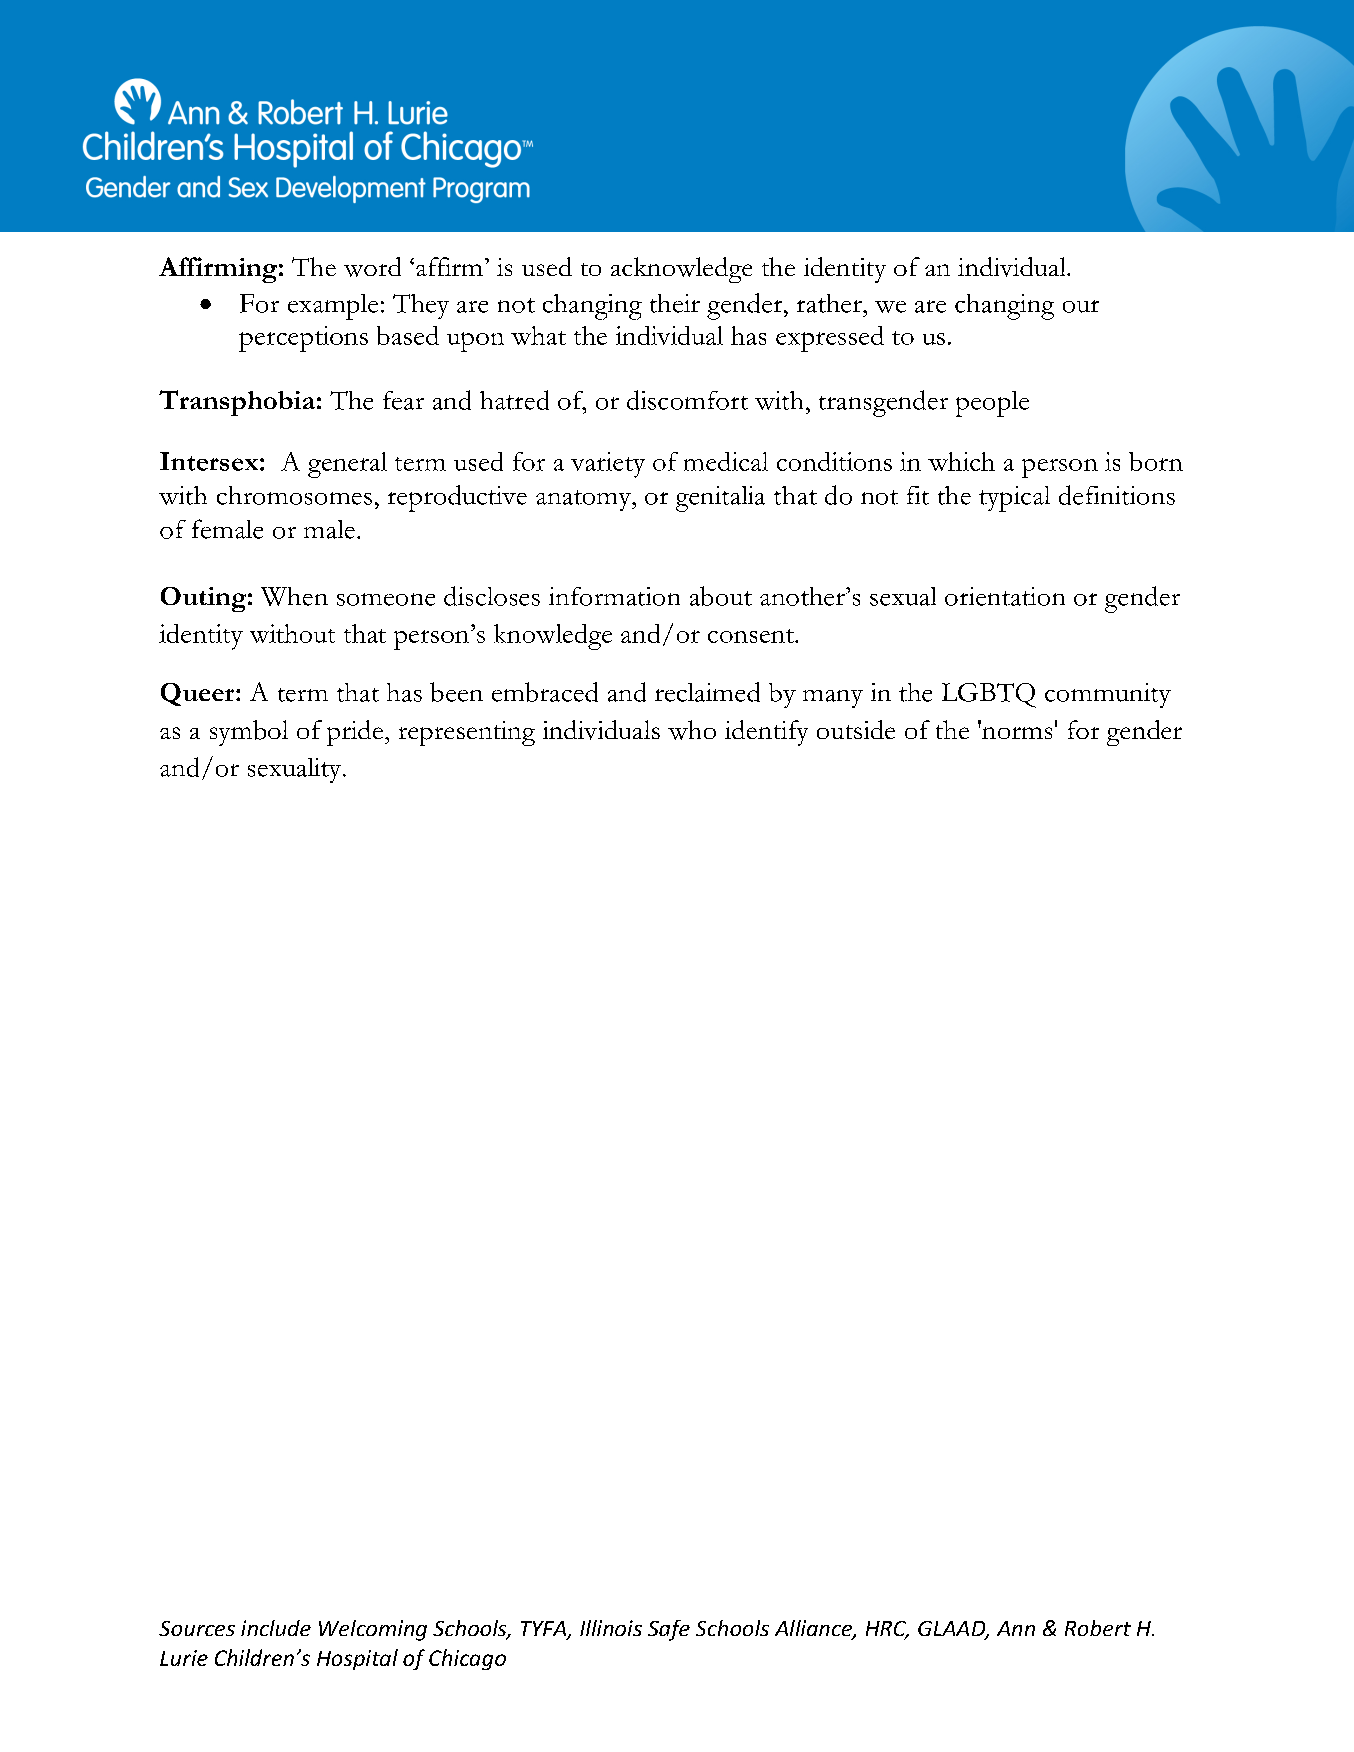 Image resolution: width=1354 pixels, height=1752 pixels. I want to click on who, so click(692, 730).
